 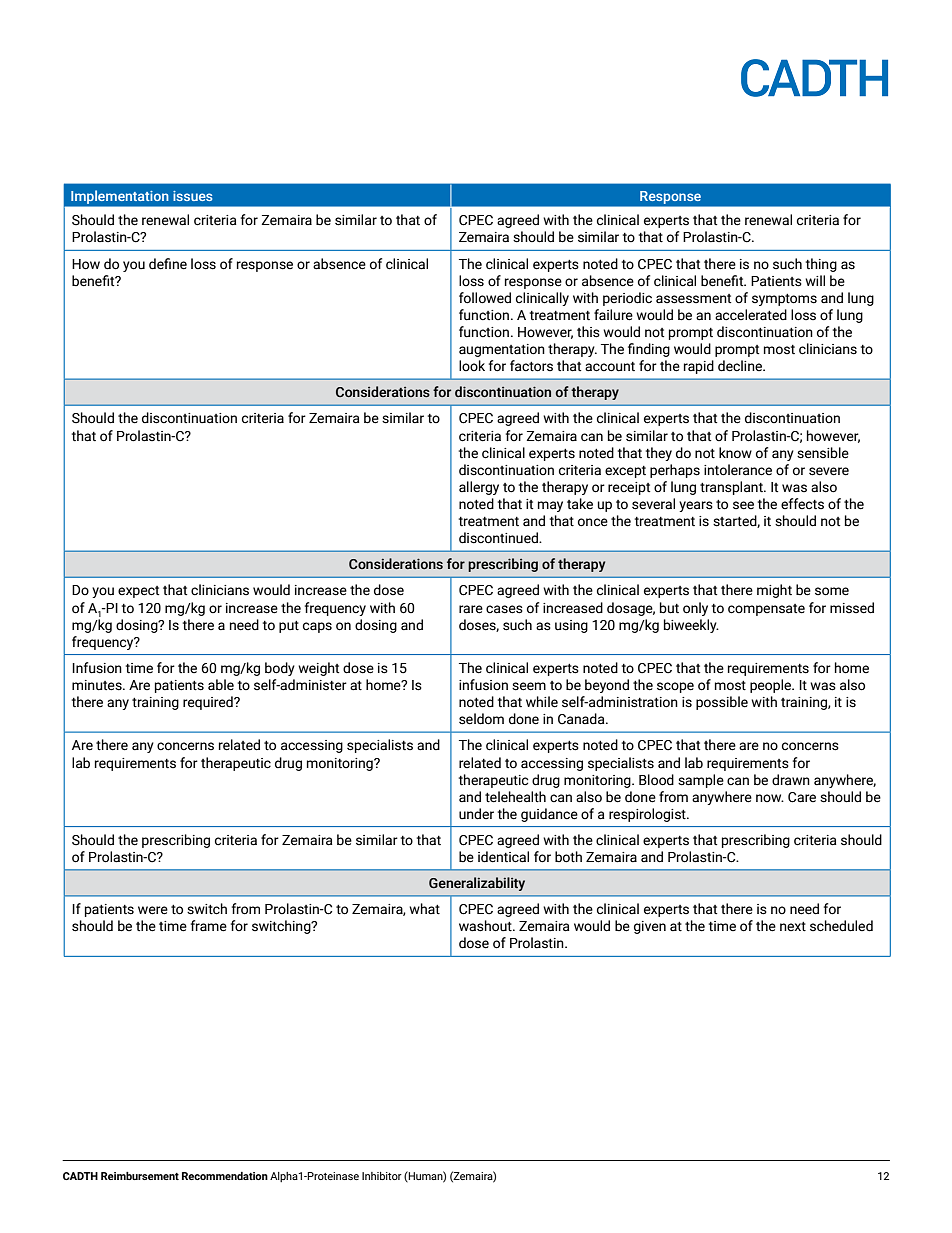 I want to click on discontinued, so click(x=499, y=538).
